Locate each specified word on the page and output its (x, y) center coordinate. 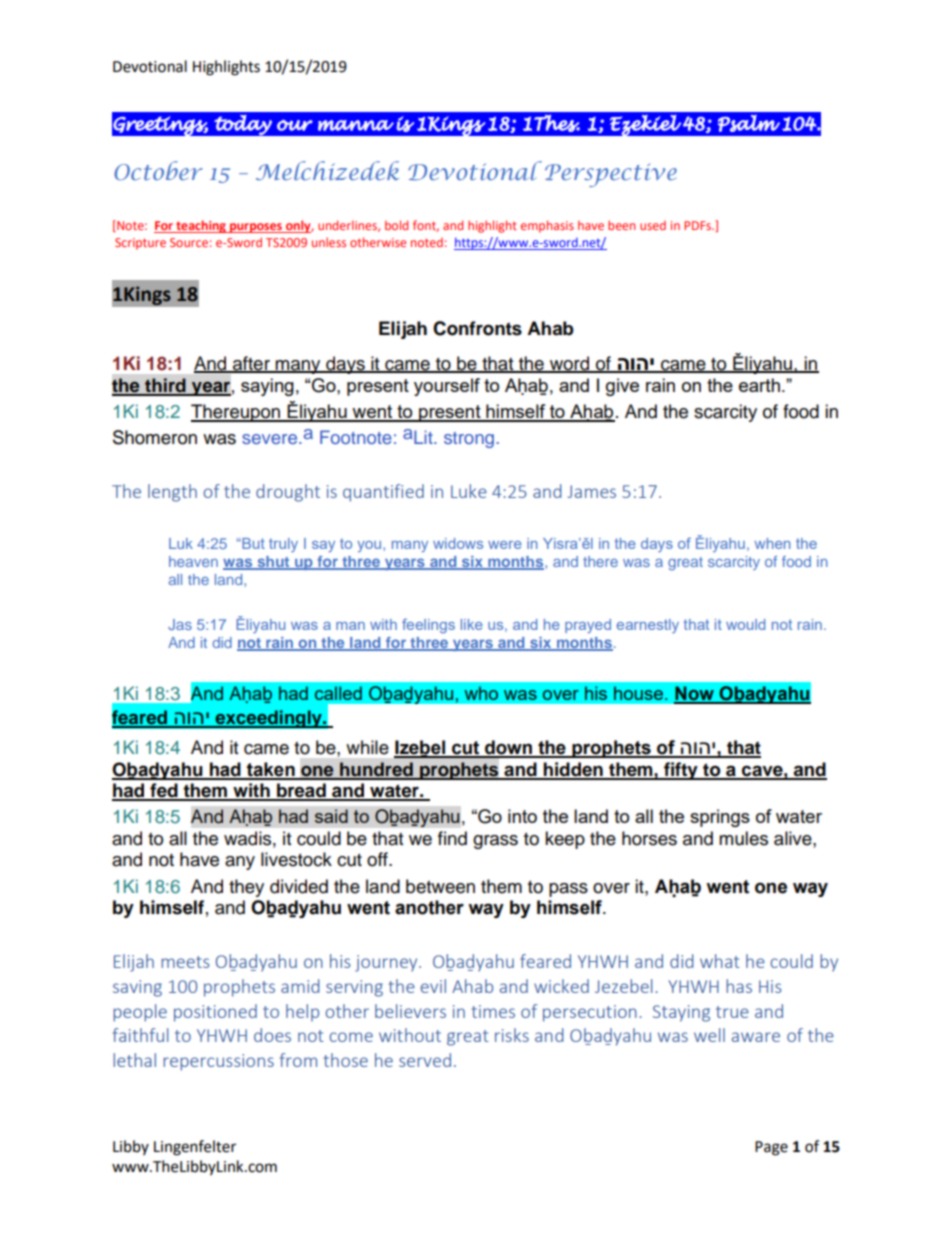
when (773, 543)
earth (759, 385)
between (440, 886)
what (719, 961)
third (165, 386)
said (331, 816)
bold (396, 225)
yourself (447, 387)
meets (185, 962)
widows (458, 543)
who (481, 693)
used (653, 225)
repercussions (218, 1062)
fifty (681, 771)
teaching (201, 226)
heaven (193, 561)
